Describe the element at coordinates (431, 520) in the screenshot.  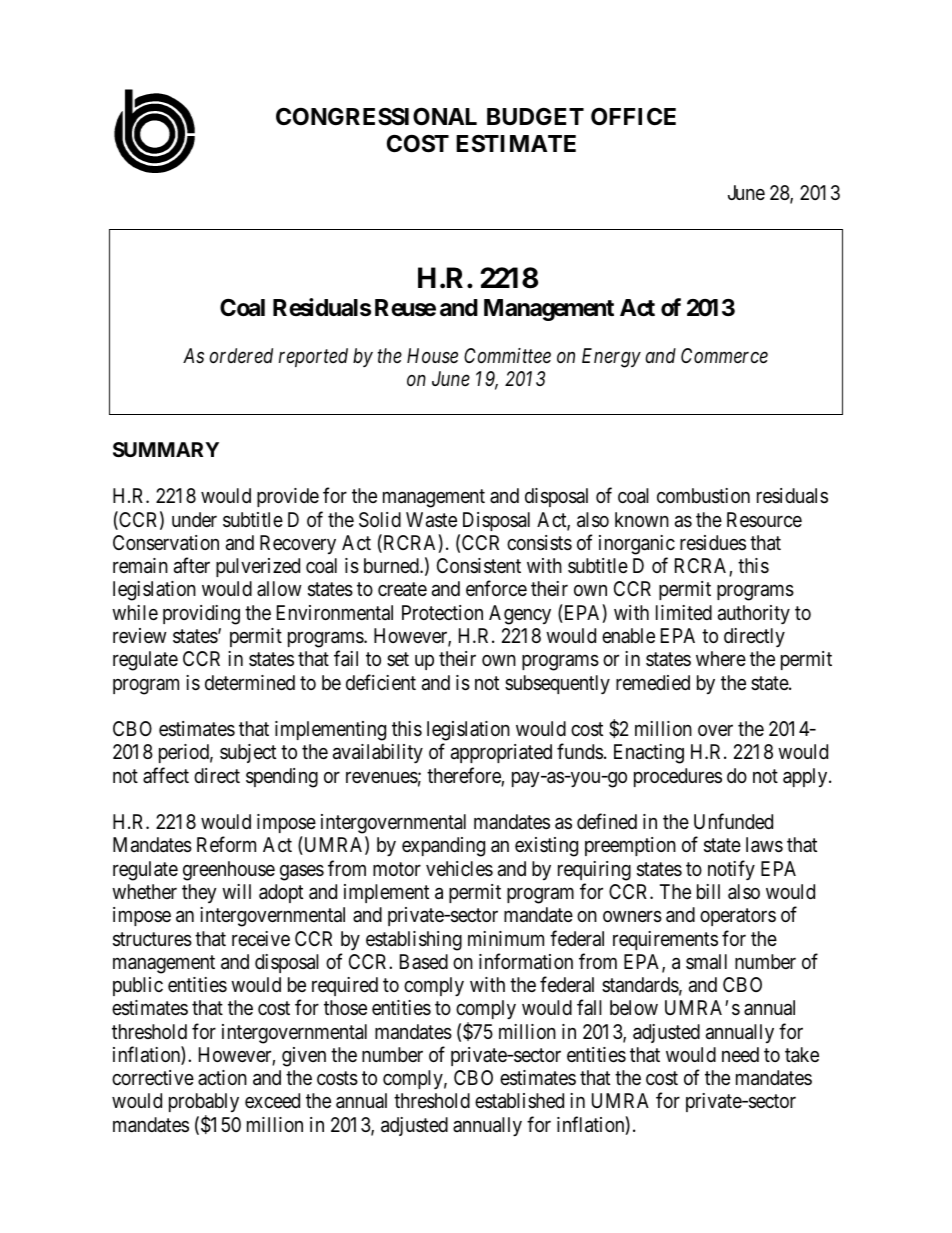
I see `Waste` at that location.
